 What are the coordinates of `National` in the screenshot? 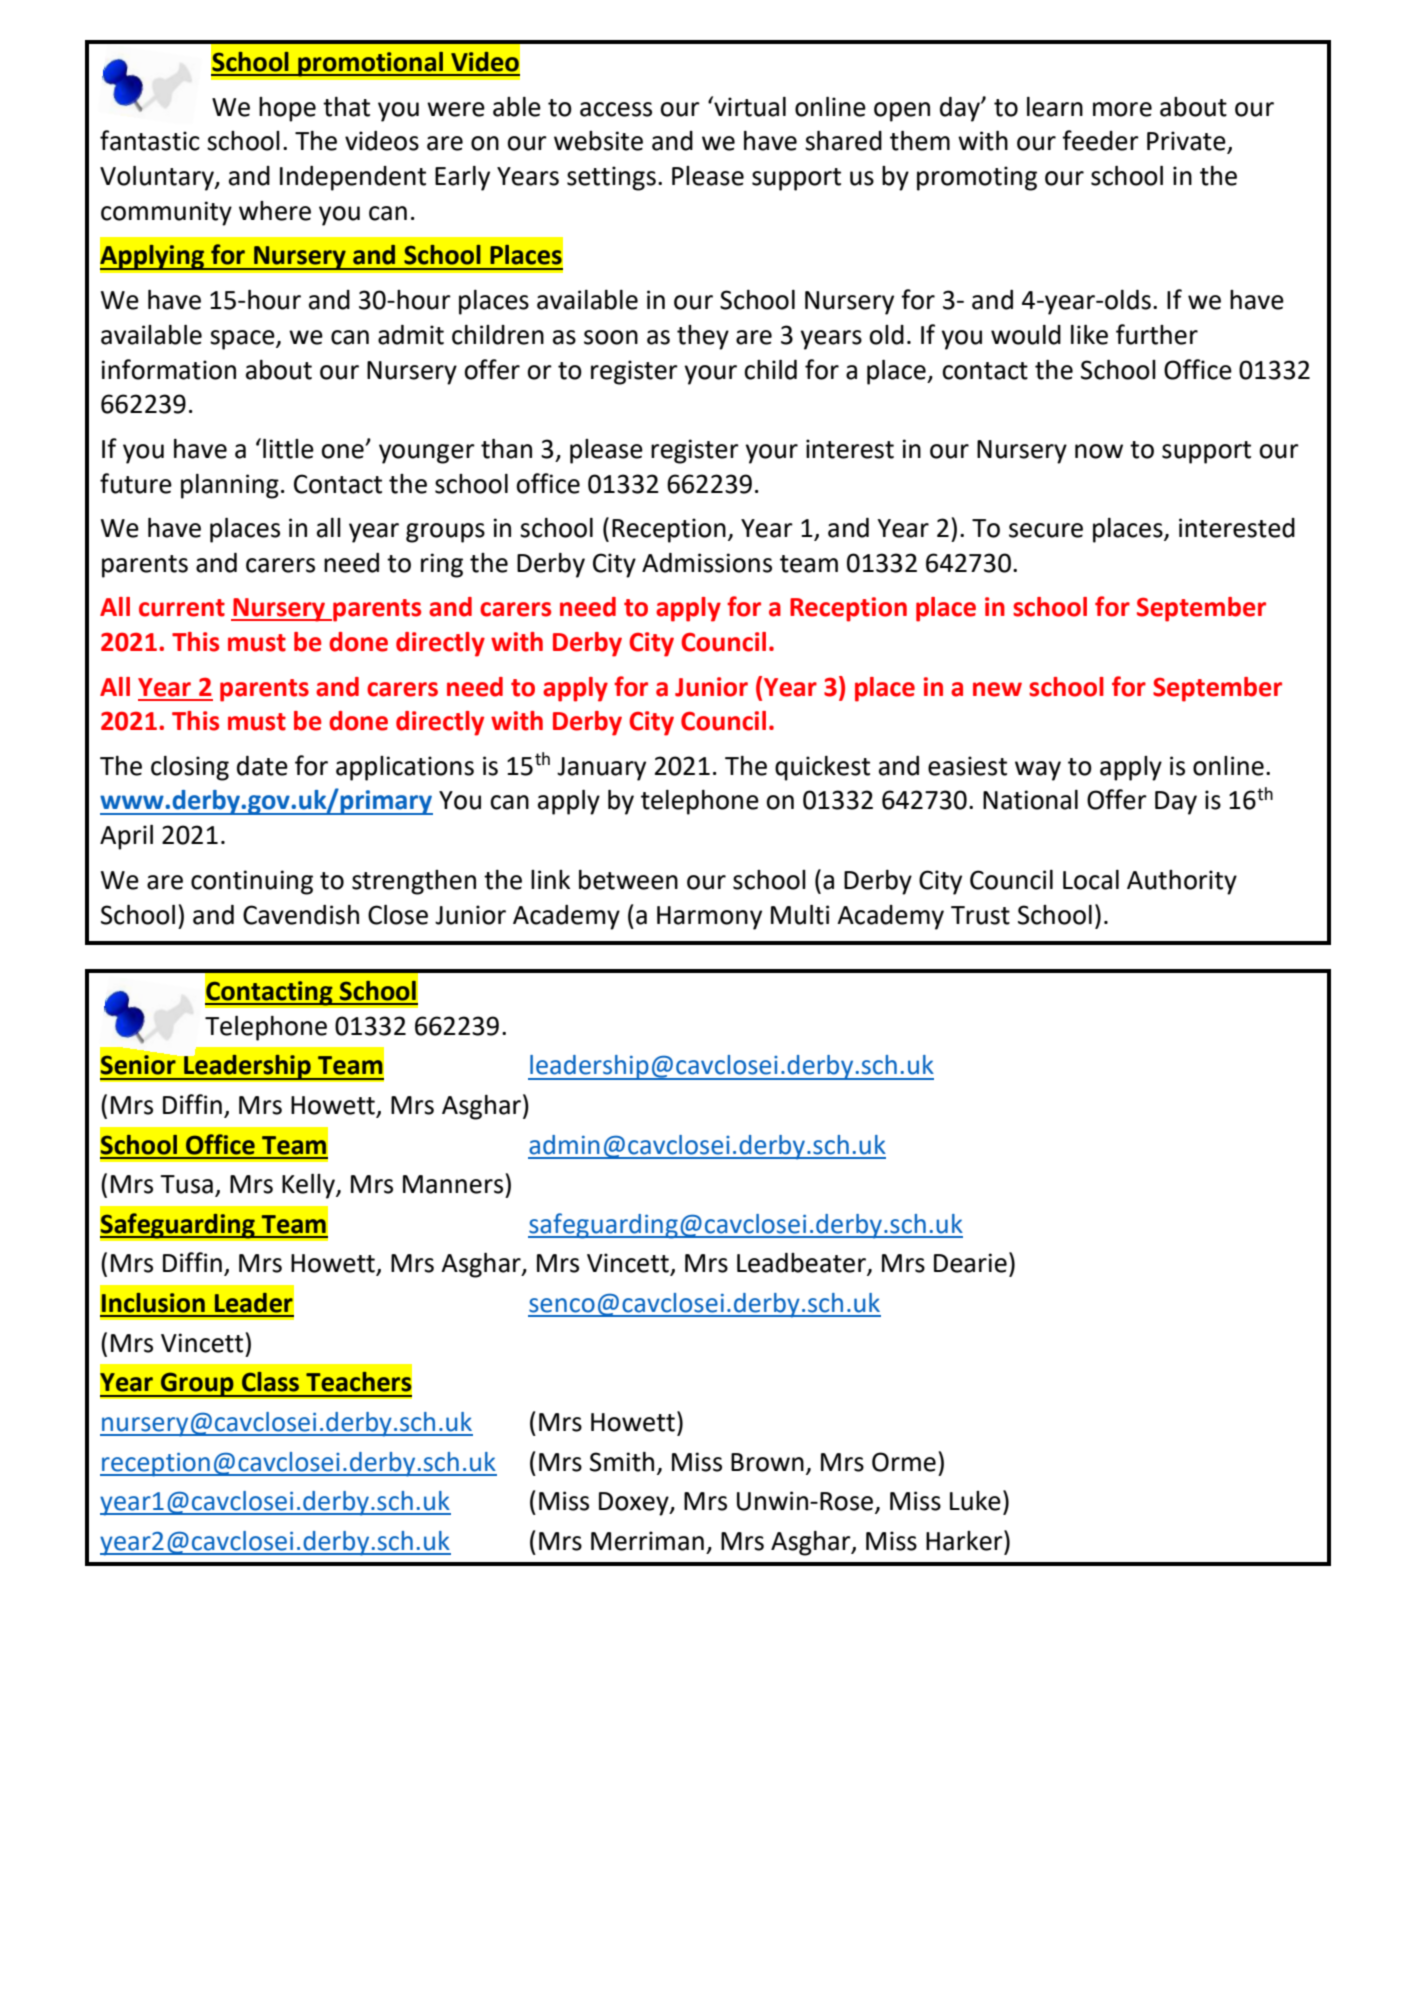 It's located at (1030, 800).
